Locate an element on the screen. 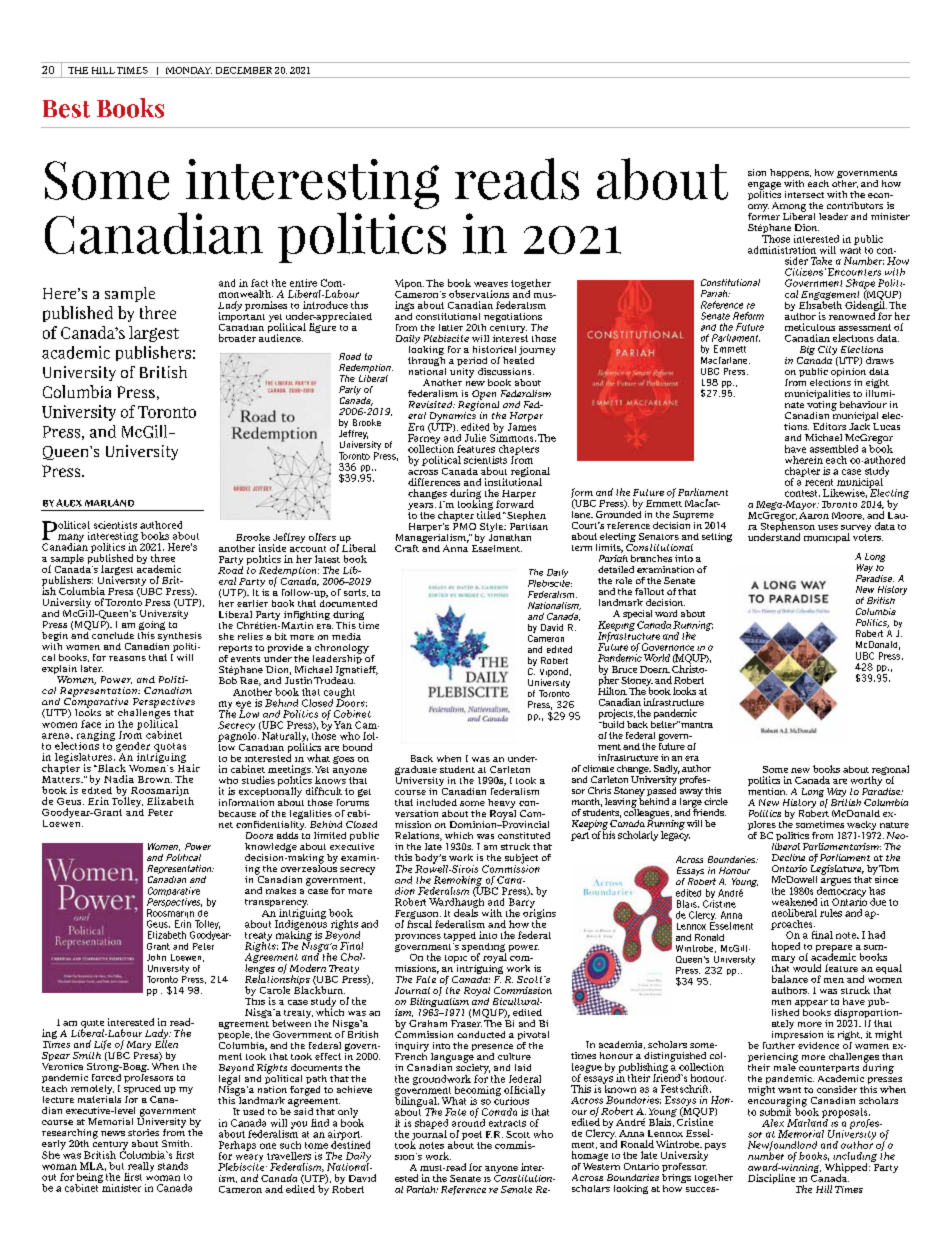 This screenshot has width=952, height=1256. many is located at coordinates (71, 539).
